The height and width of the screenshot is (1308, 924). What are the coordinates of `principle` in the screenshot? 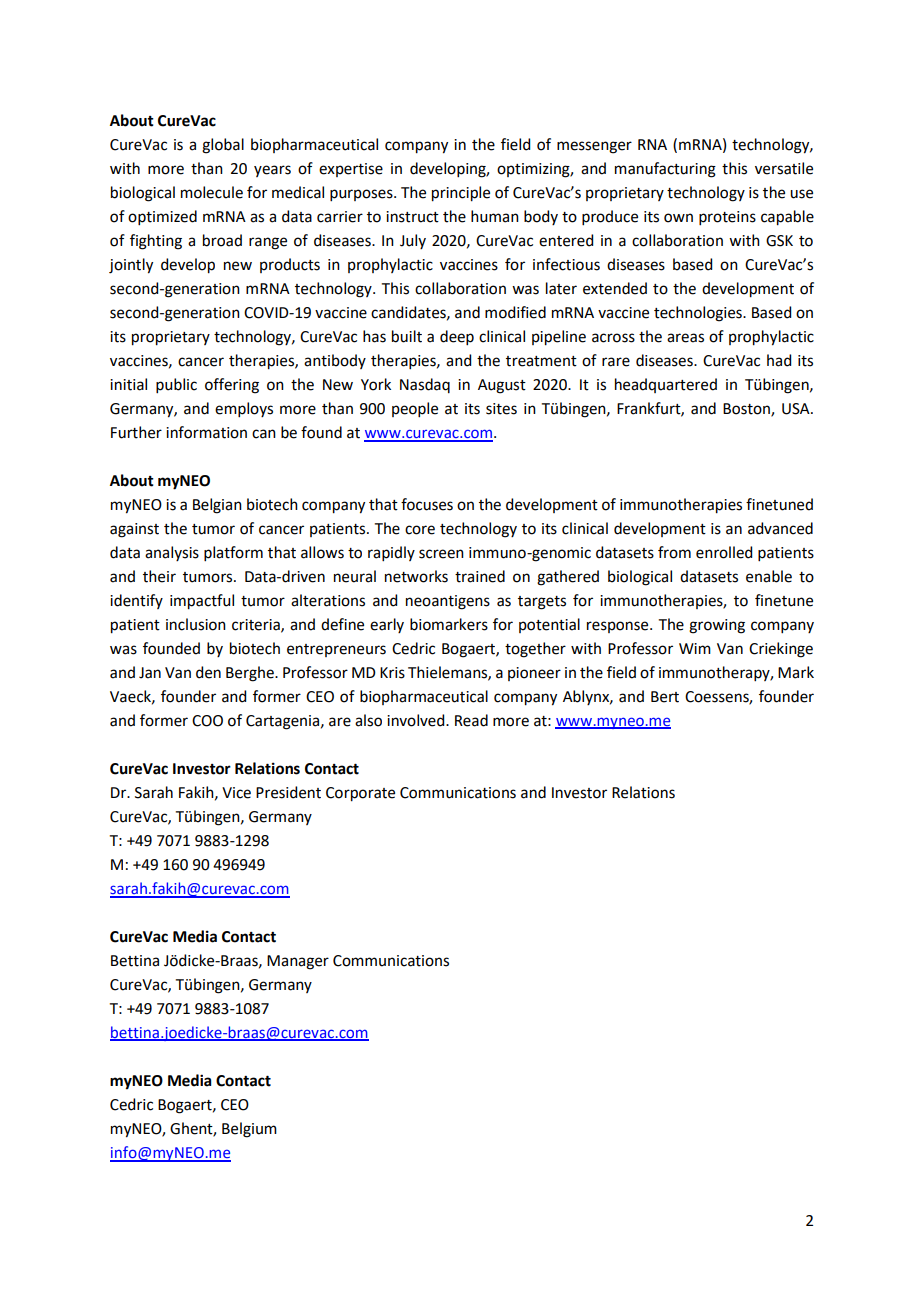 It's located at (461, 194).
